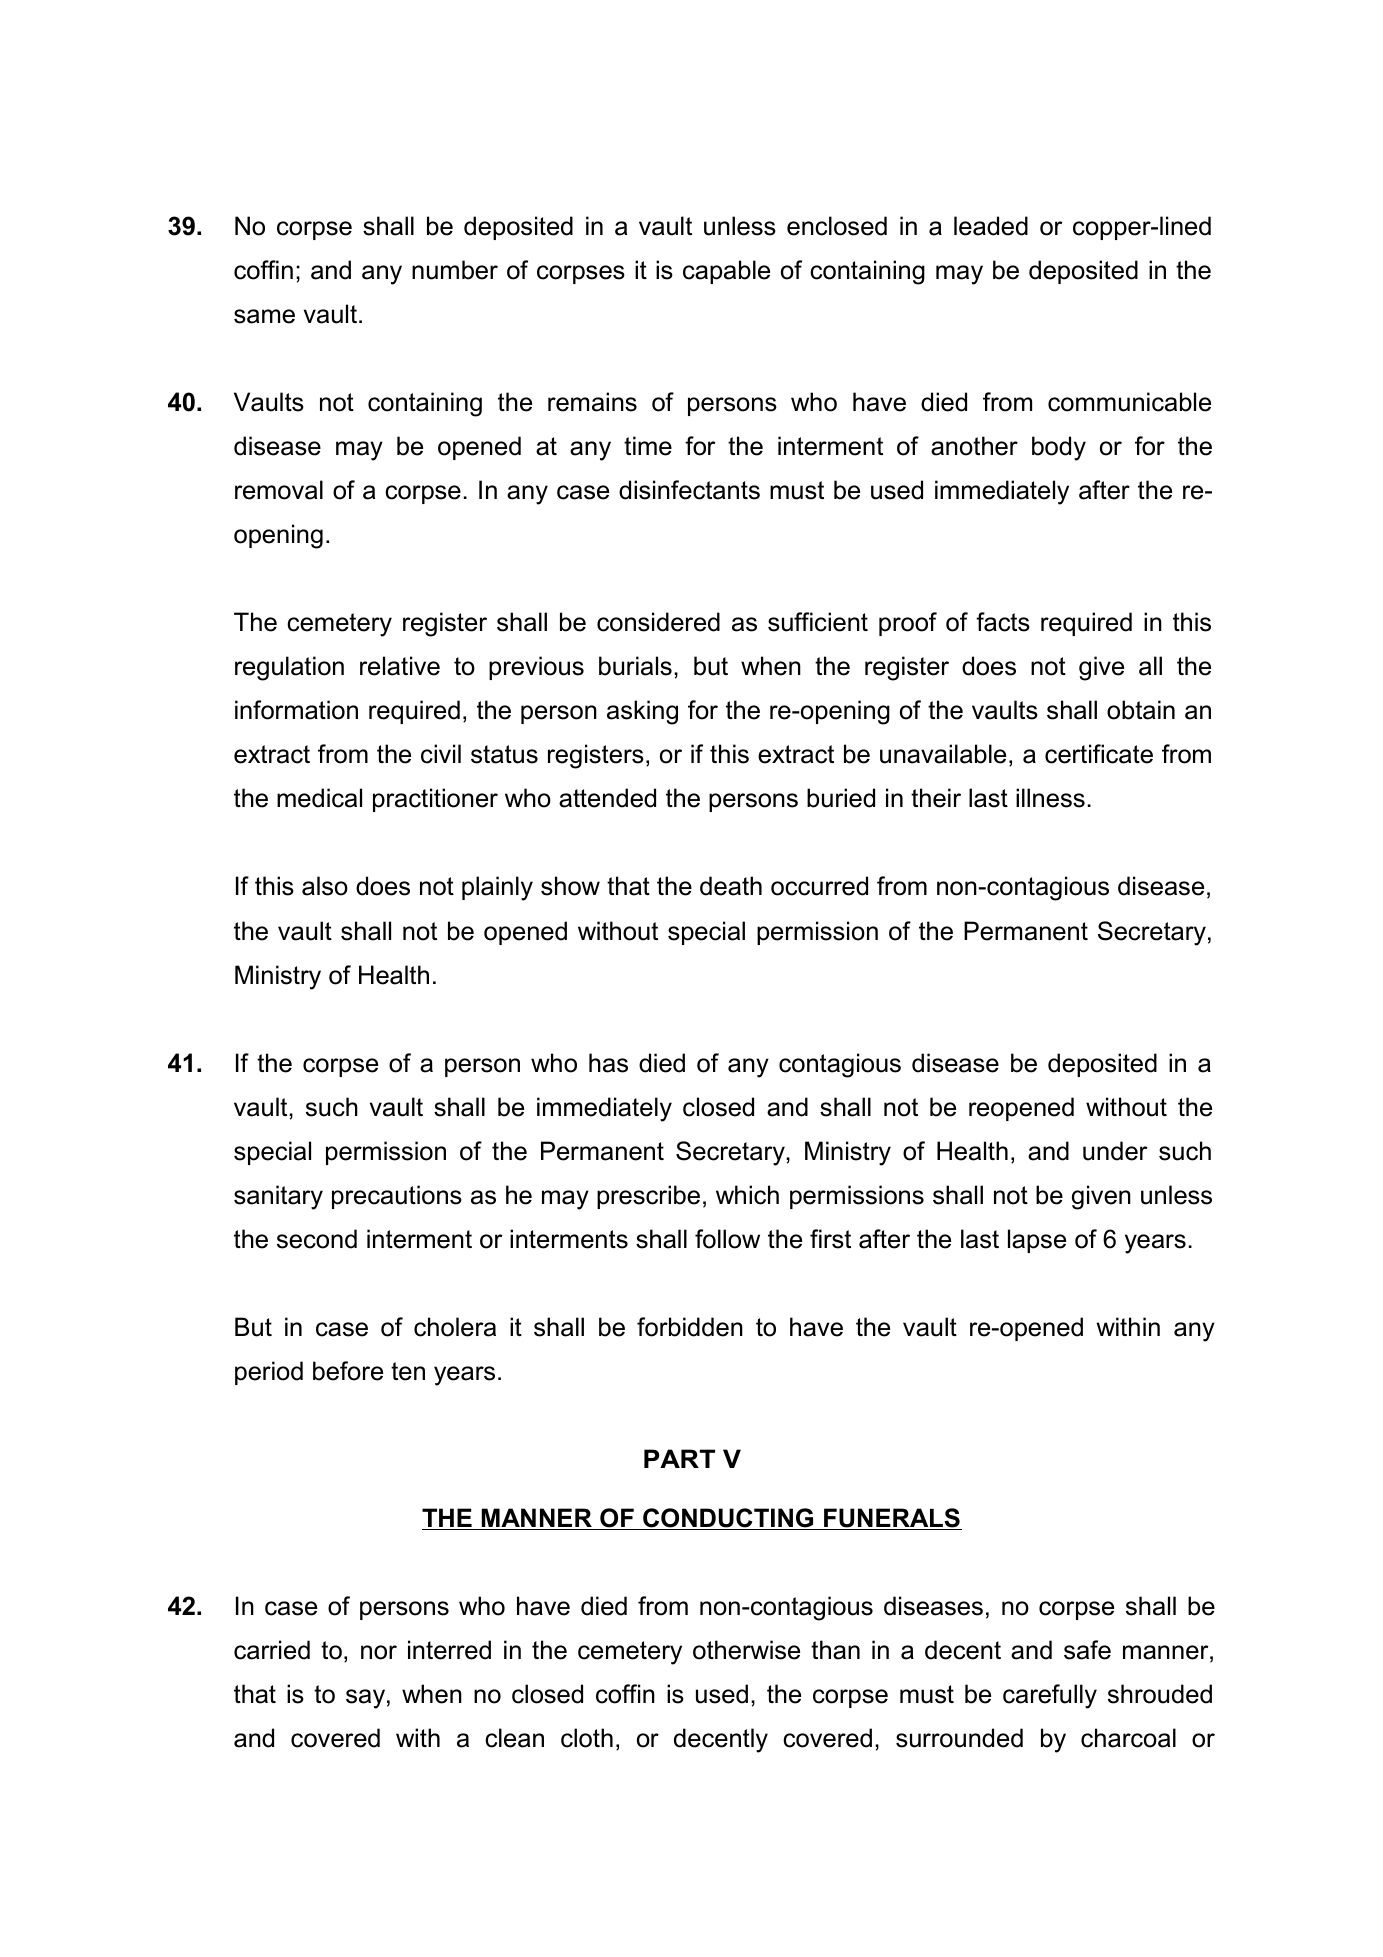 This page has width=1383, height=1957. What do you see at coordinates (400, 666) in the page?
I see `relative` at bounding box center [400, 666].
